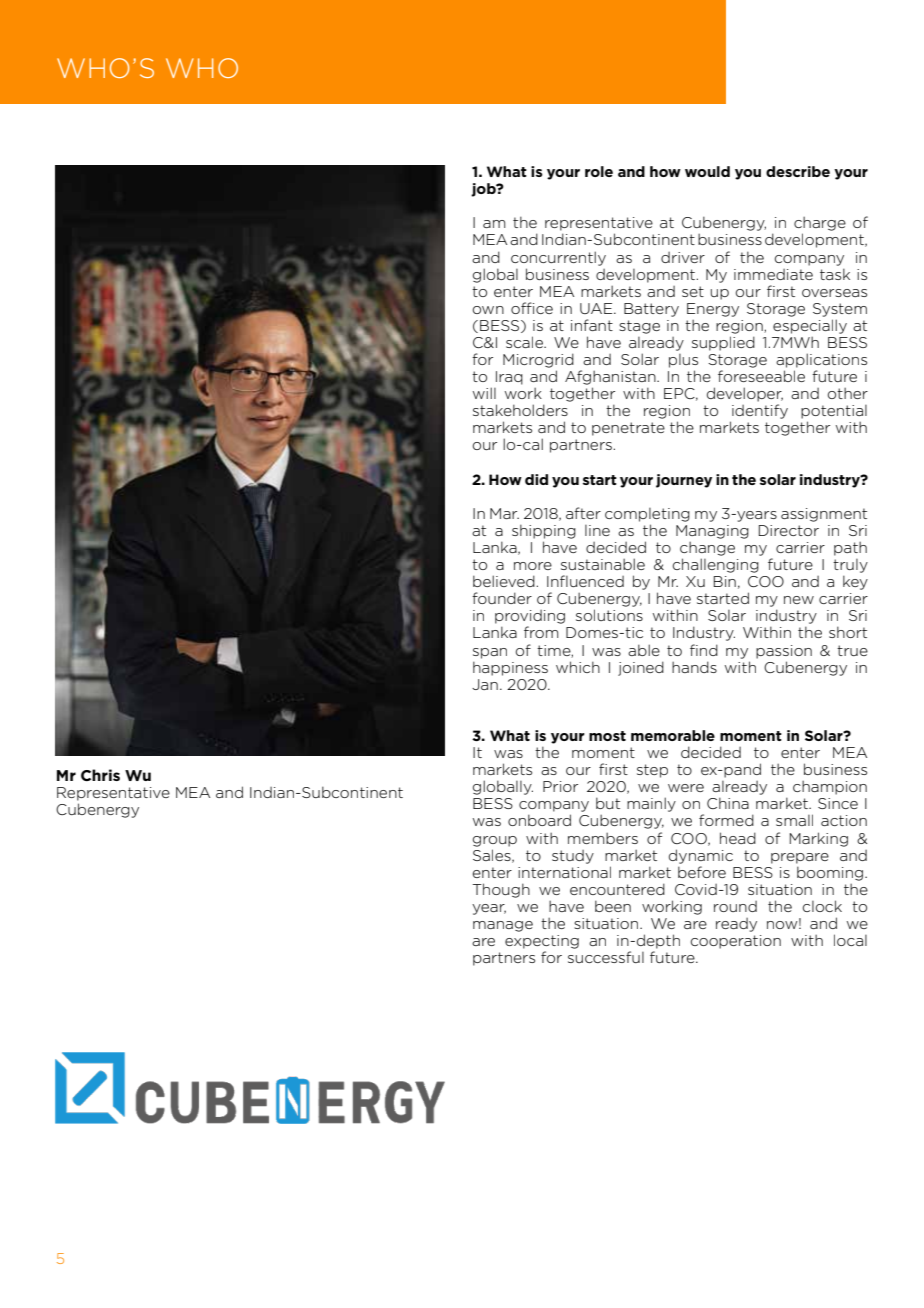  Describe the element at coordinates (716, 565) in the screenshot. I see `challenging` at that location.
